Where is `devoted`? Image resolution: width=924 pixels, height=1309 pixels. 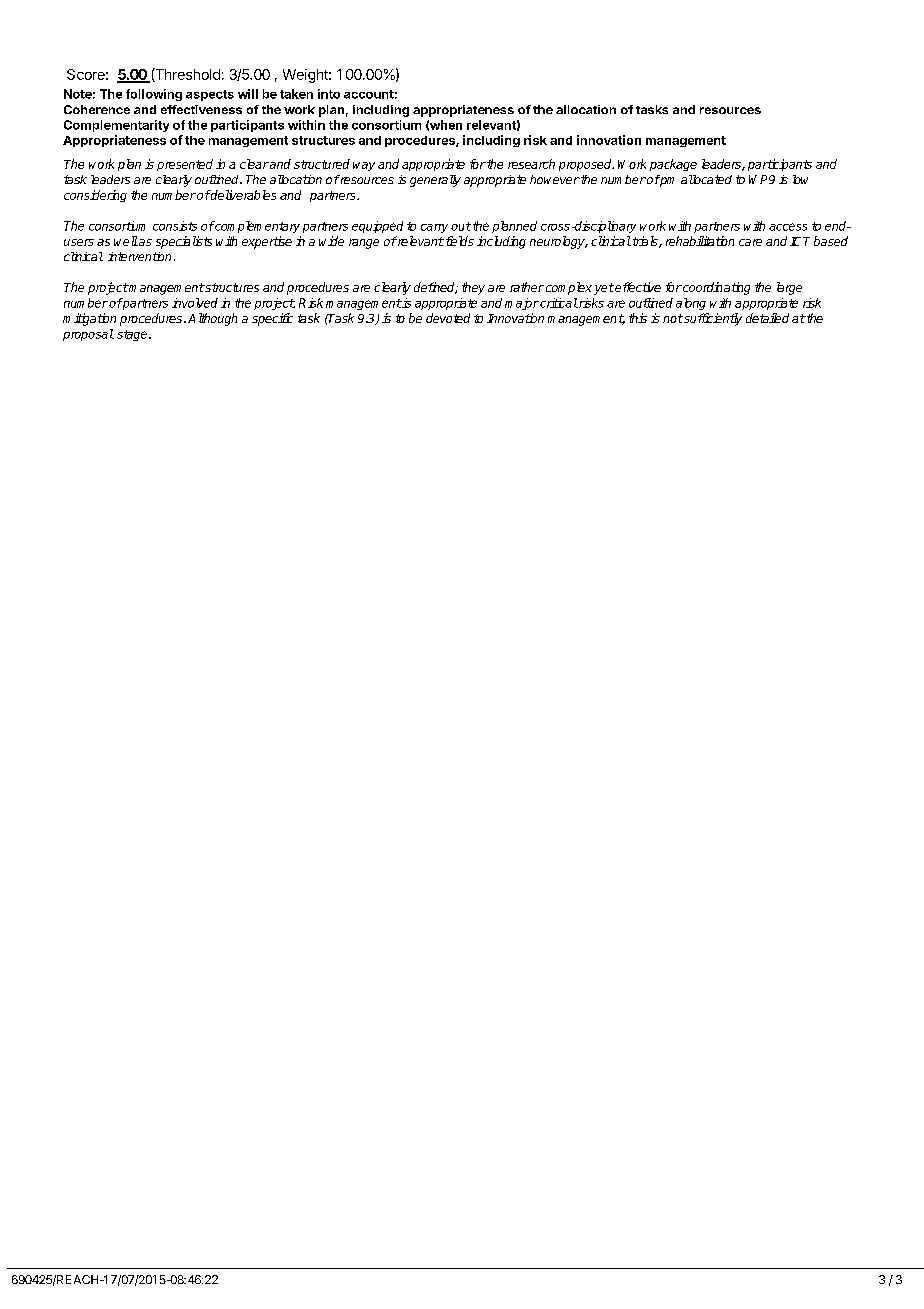 devoted is located at coordinates (448, 318).
